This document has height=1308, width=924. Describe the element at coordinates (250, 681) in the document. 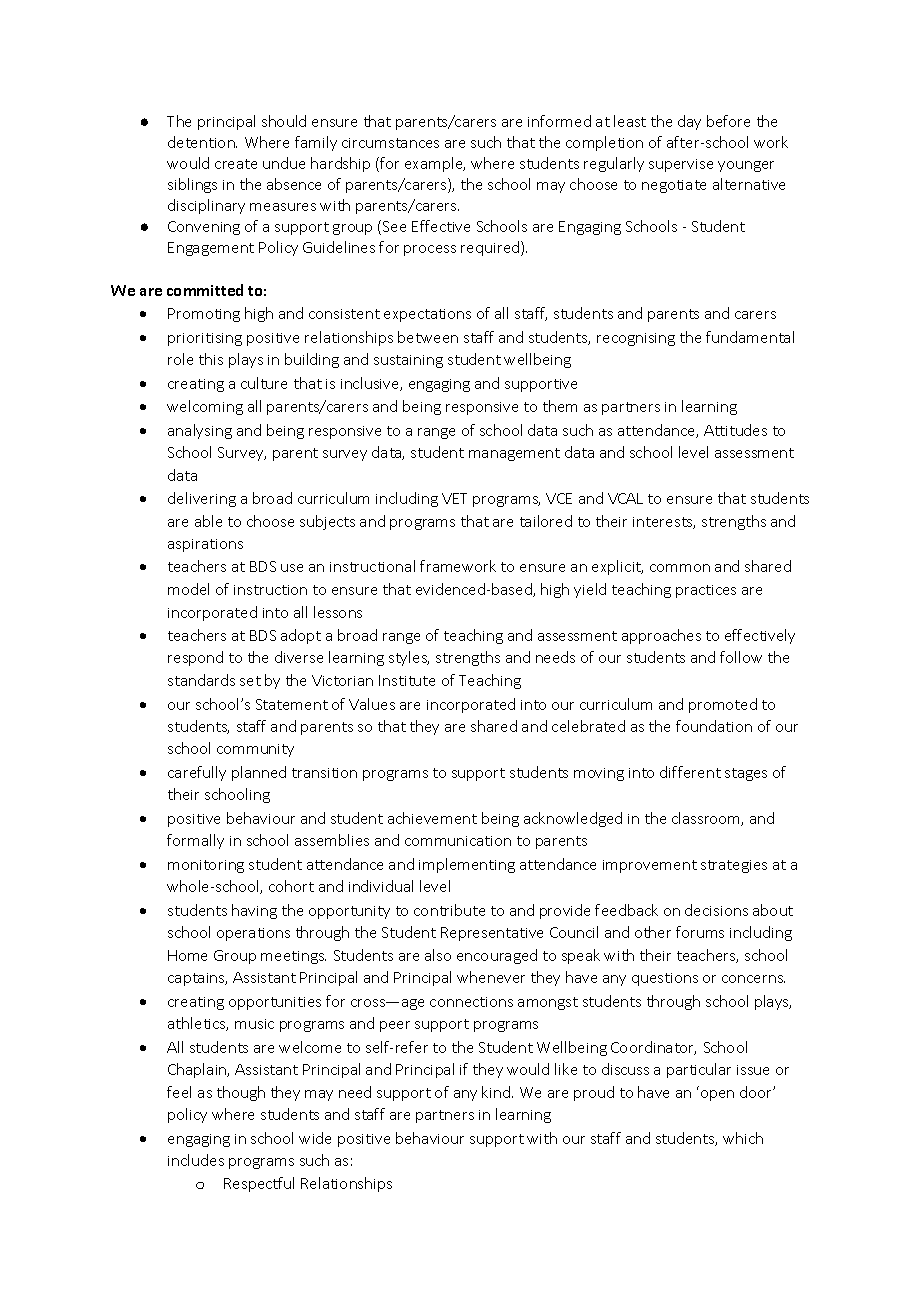

I see `set` at that location.
